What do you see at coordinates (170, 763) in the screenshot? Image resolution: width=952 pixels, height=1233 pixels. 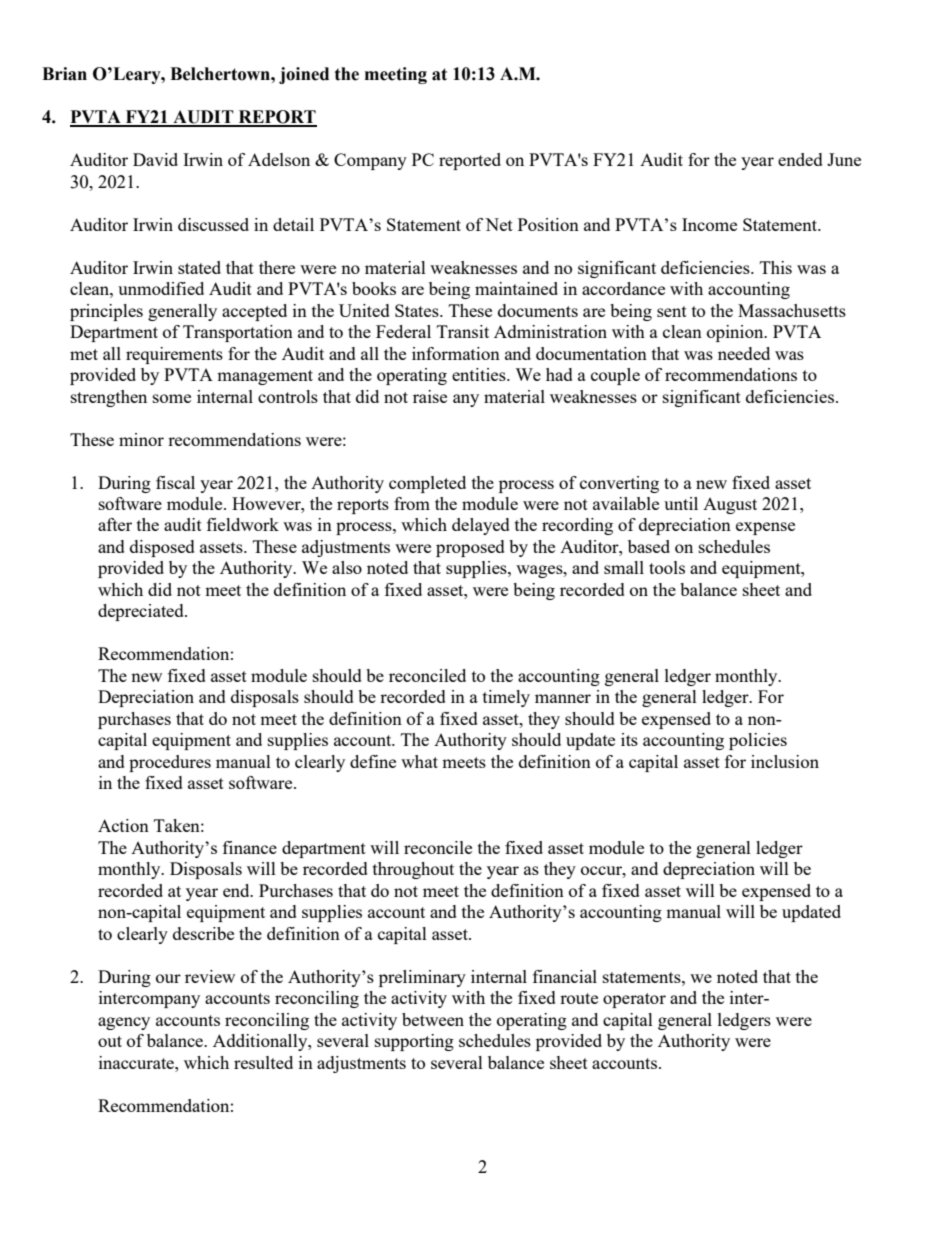 I see `procedures` at bounding box center [170, 763].
